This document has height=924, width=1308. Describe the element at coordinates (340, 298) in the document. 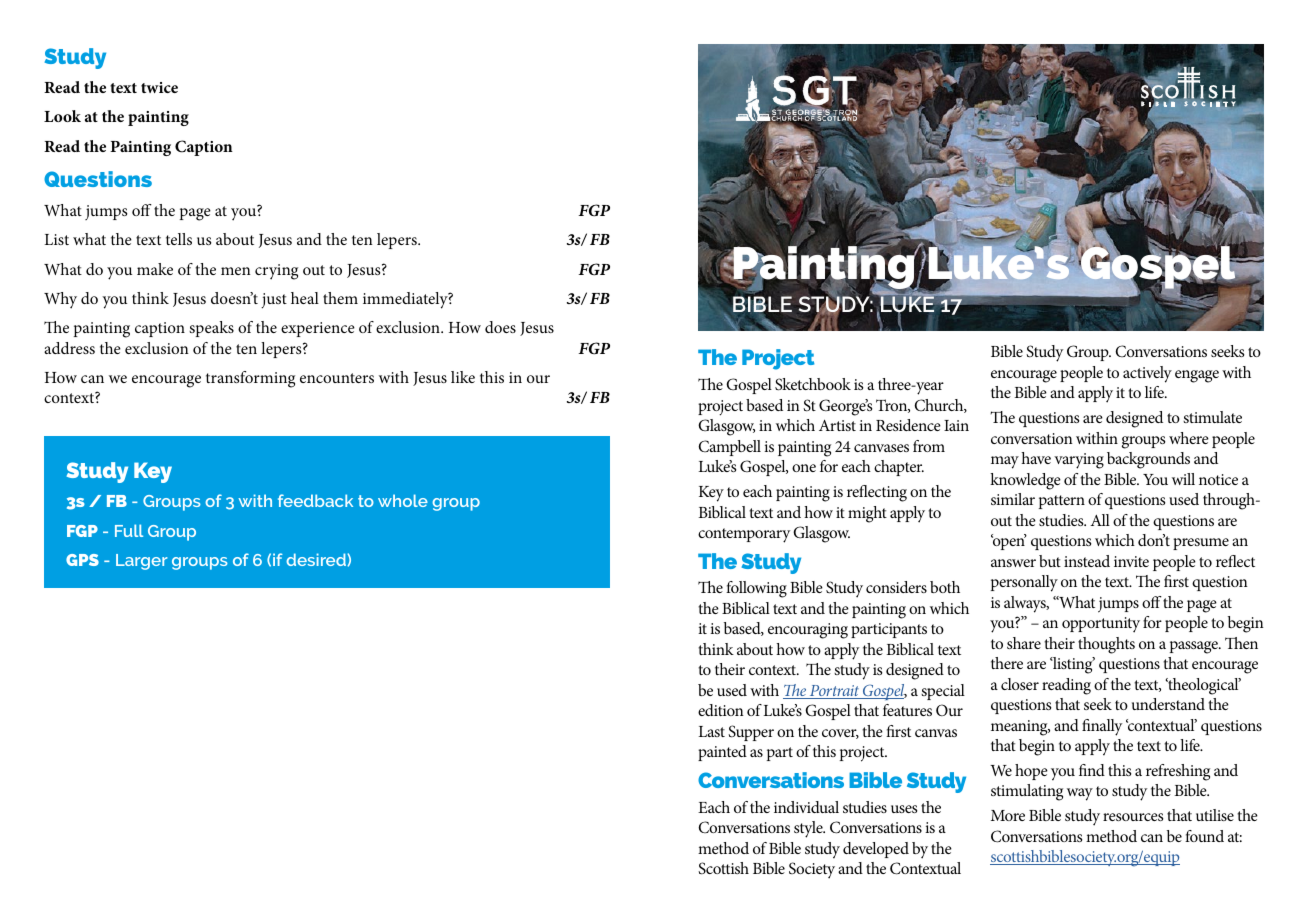

I see `them` at that location.
